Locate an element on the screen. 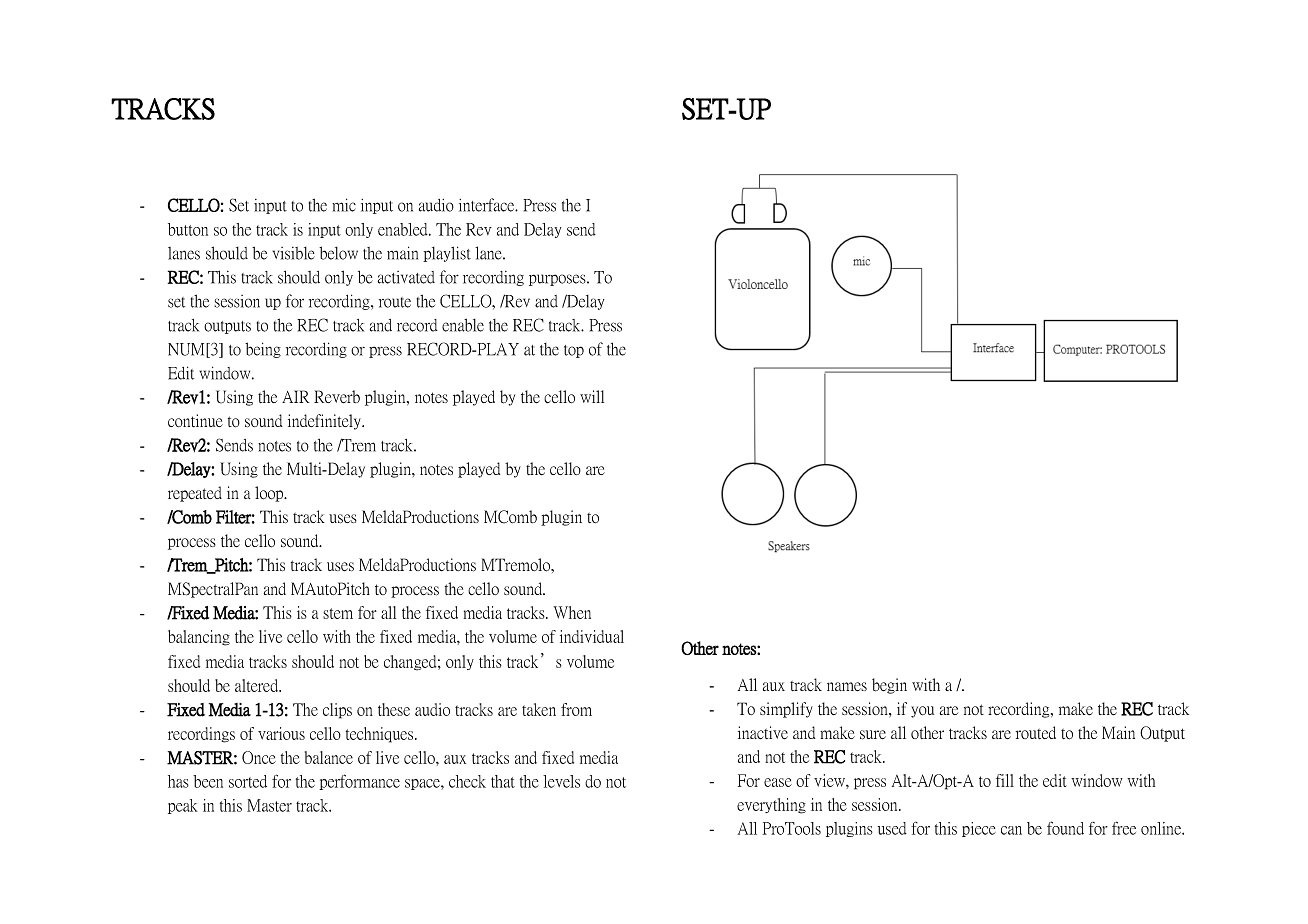 This screenshot has width=1308, height=924. When is located at coordinates (572, 612).
